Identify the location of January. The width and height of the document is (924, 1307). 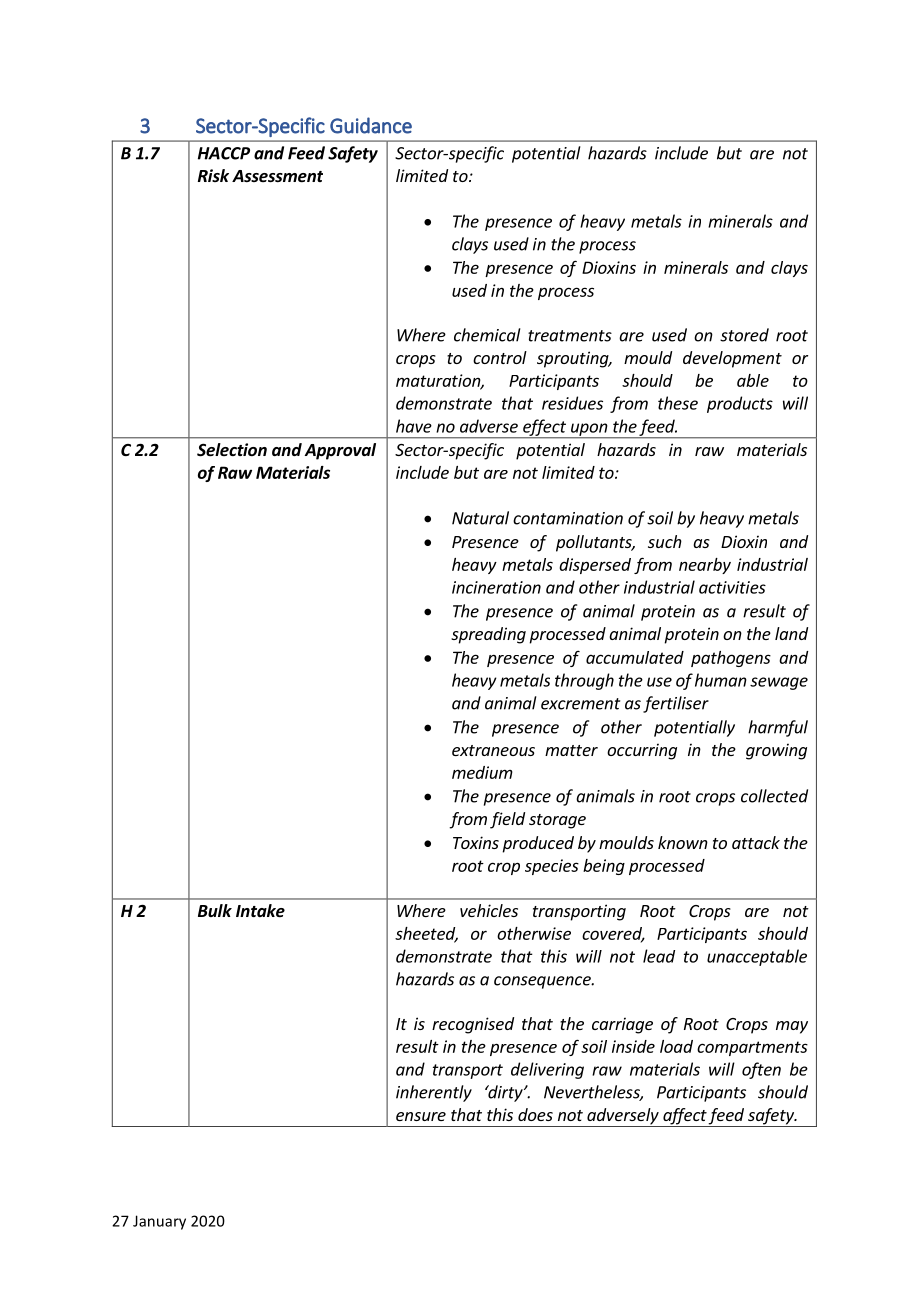
(159, 1222).
